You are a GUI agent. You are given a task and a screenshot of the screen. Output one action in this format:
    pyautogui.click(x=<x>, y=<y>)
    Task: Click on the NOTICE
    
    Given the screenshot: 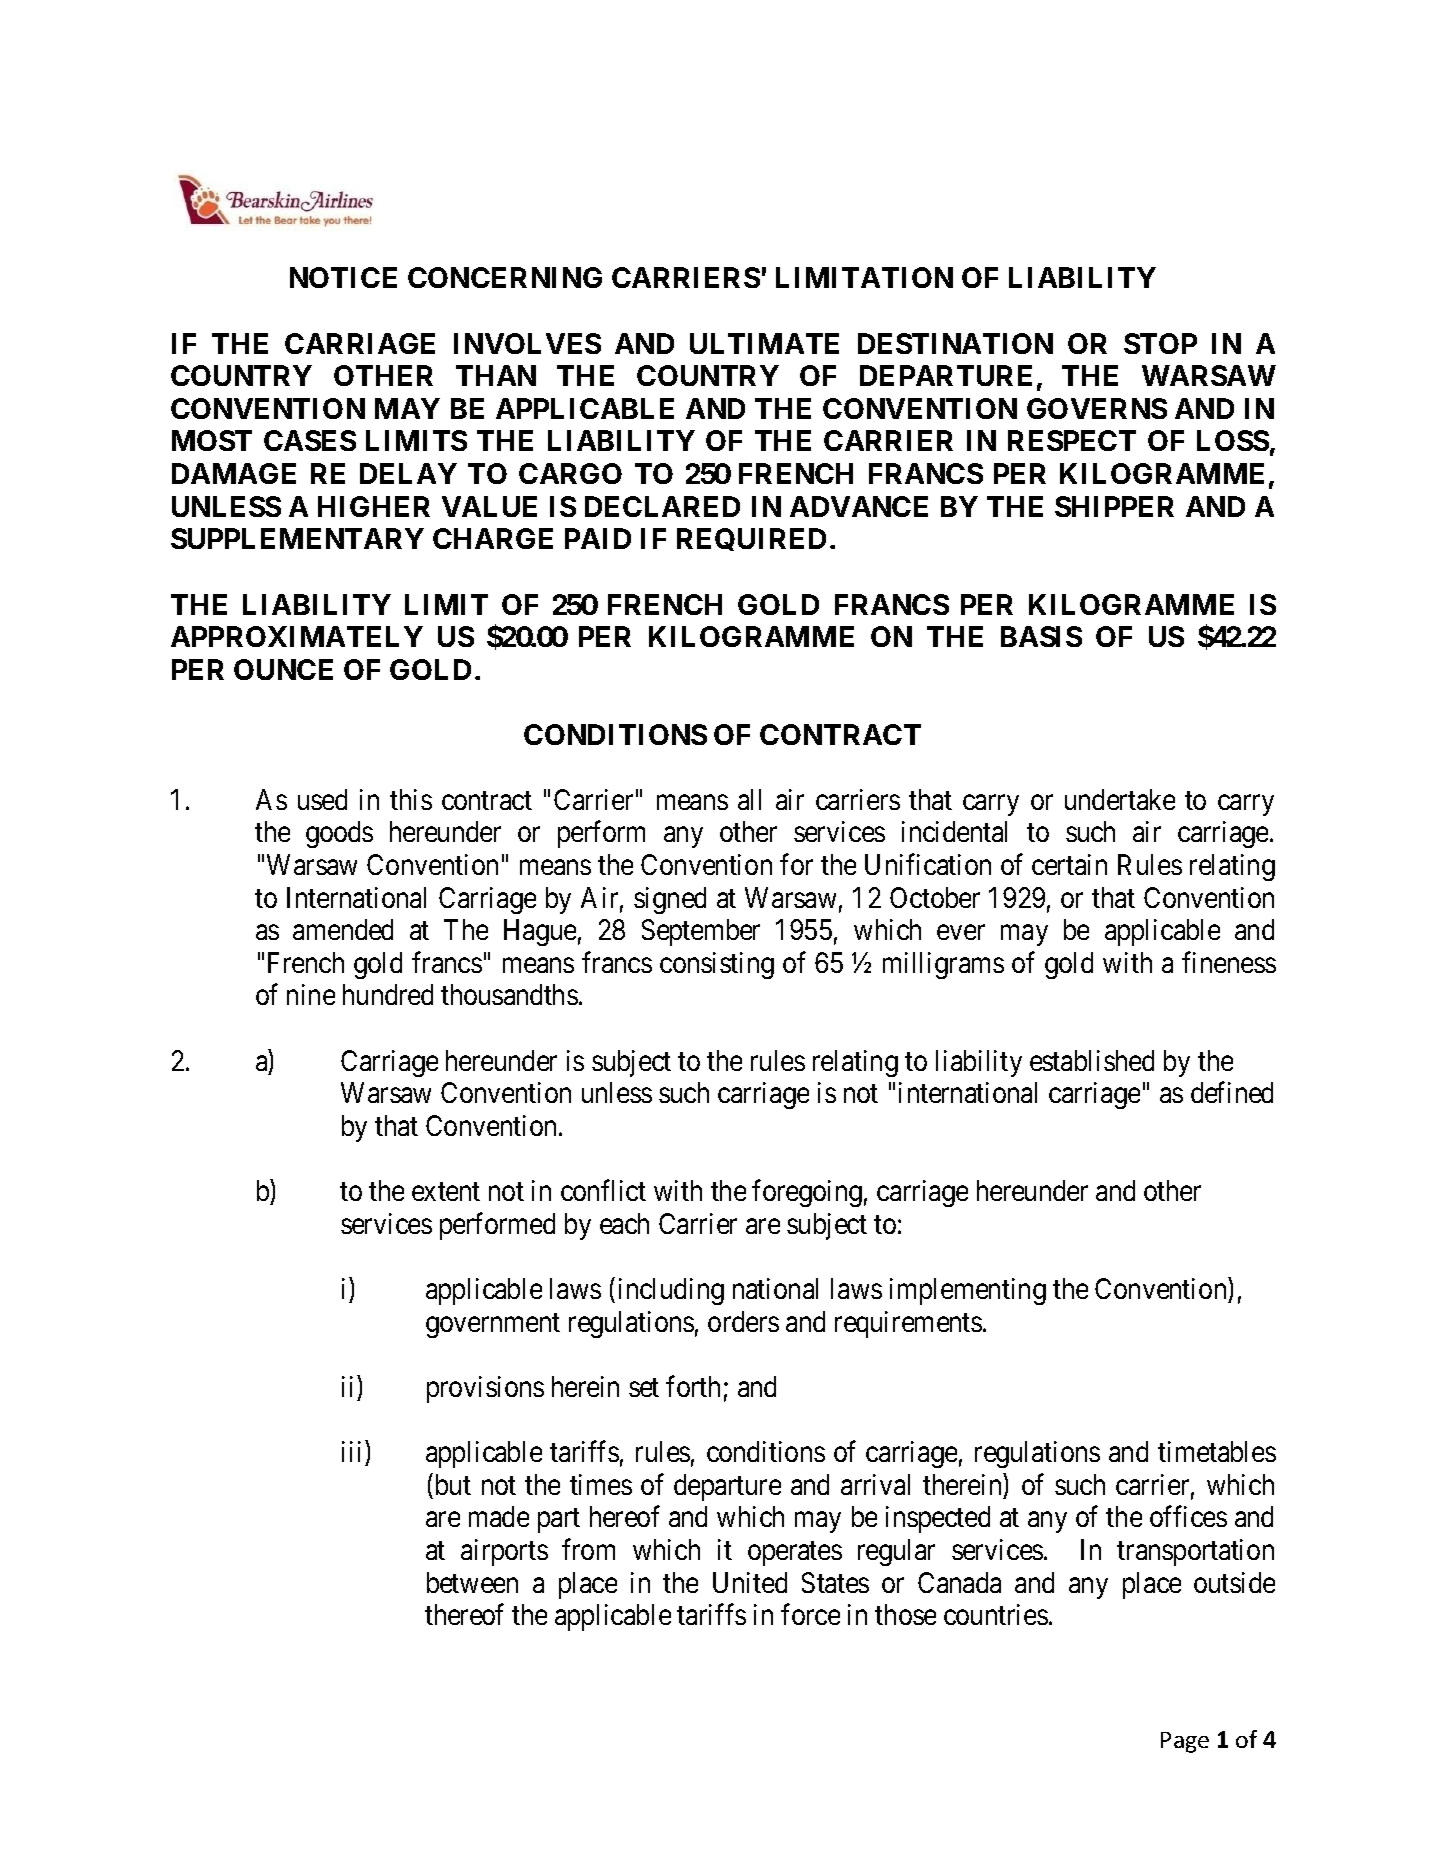 What is the action you would take?
    pyautogui.click(x=343, y=277)
